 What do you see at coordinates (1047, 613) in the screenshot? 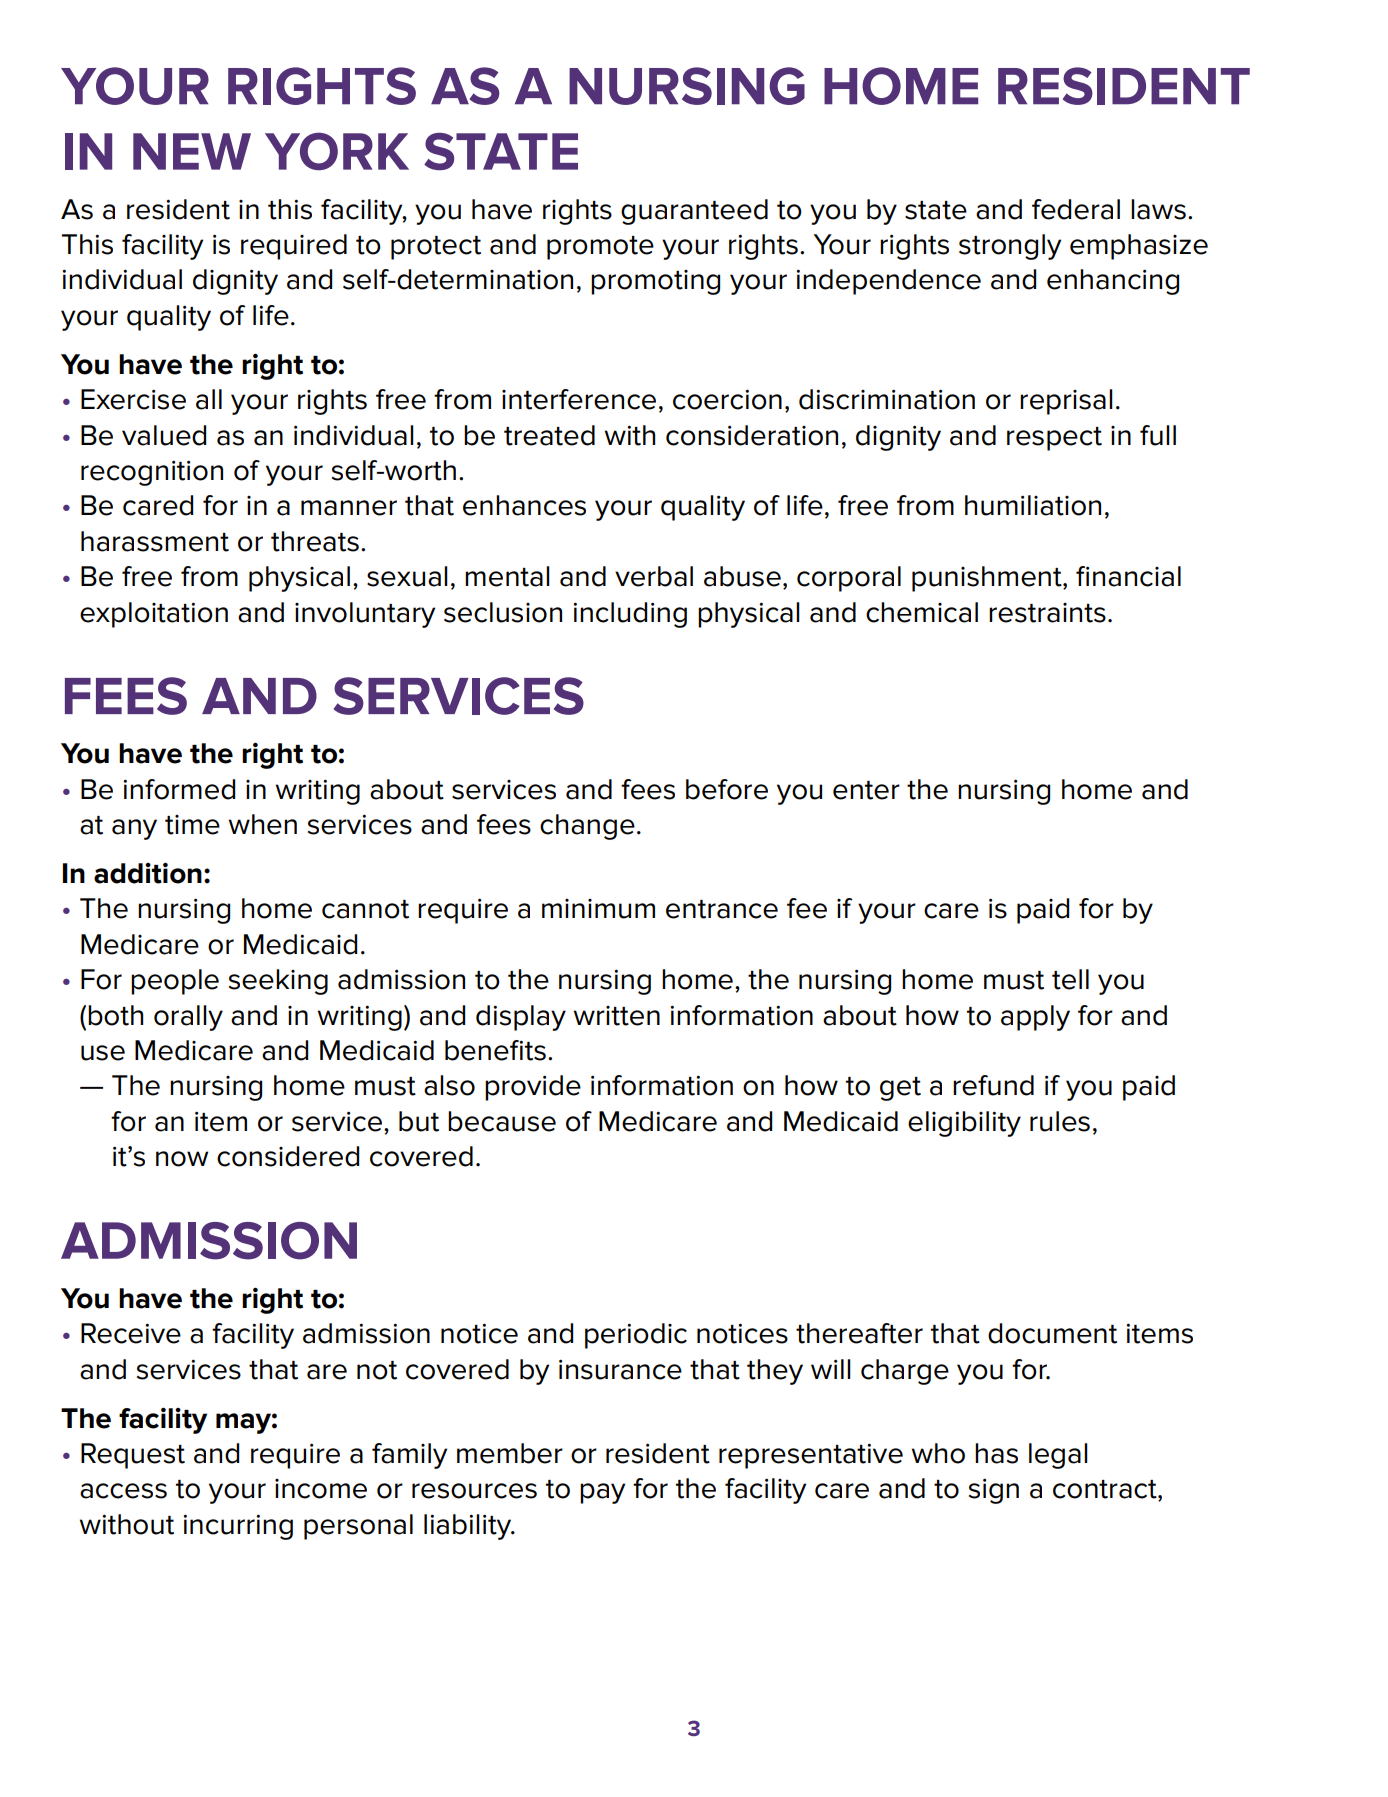
I see `restraints` at bounding box center [1047, 613].
